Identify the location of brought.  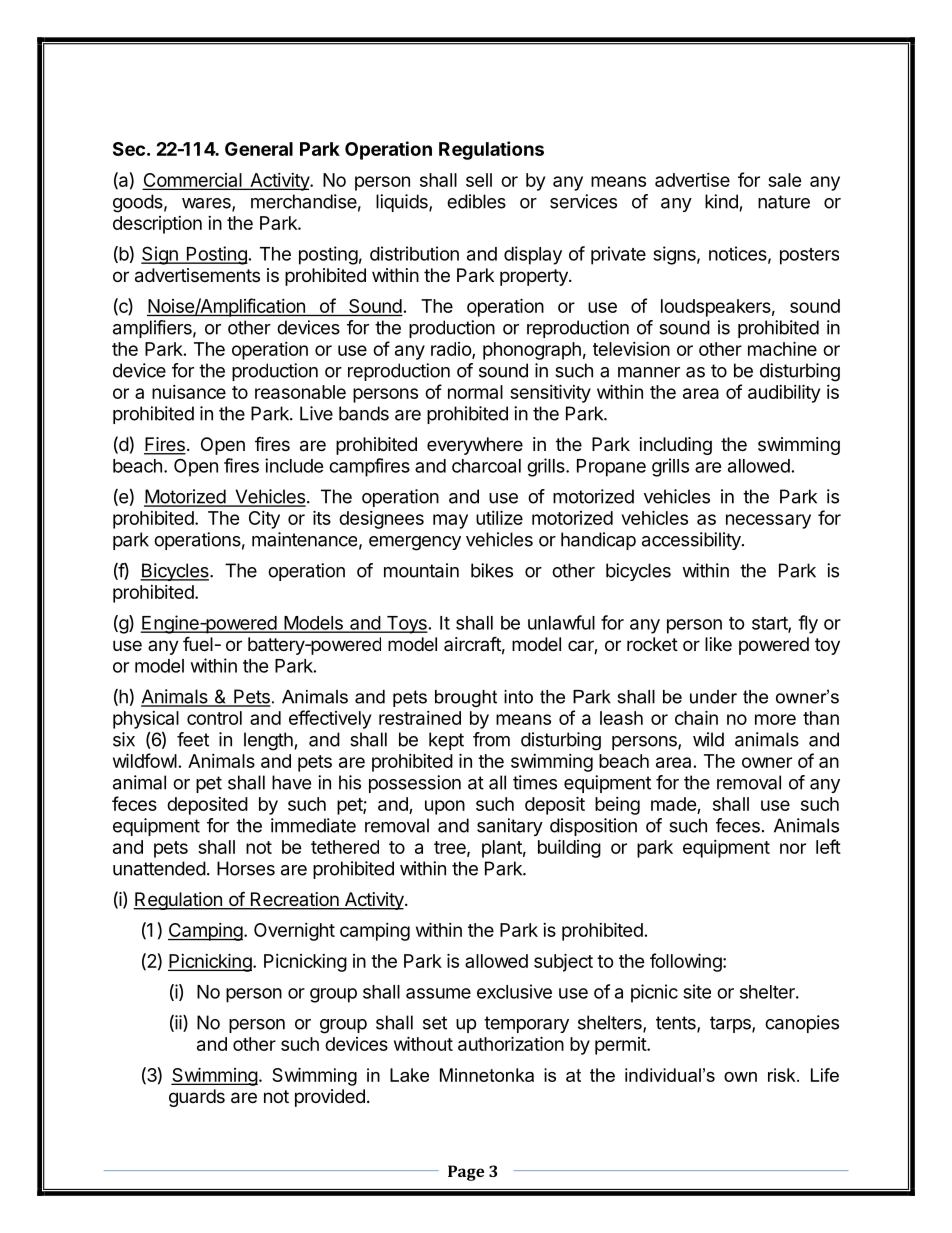
(466, 698).
